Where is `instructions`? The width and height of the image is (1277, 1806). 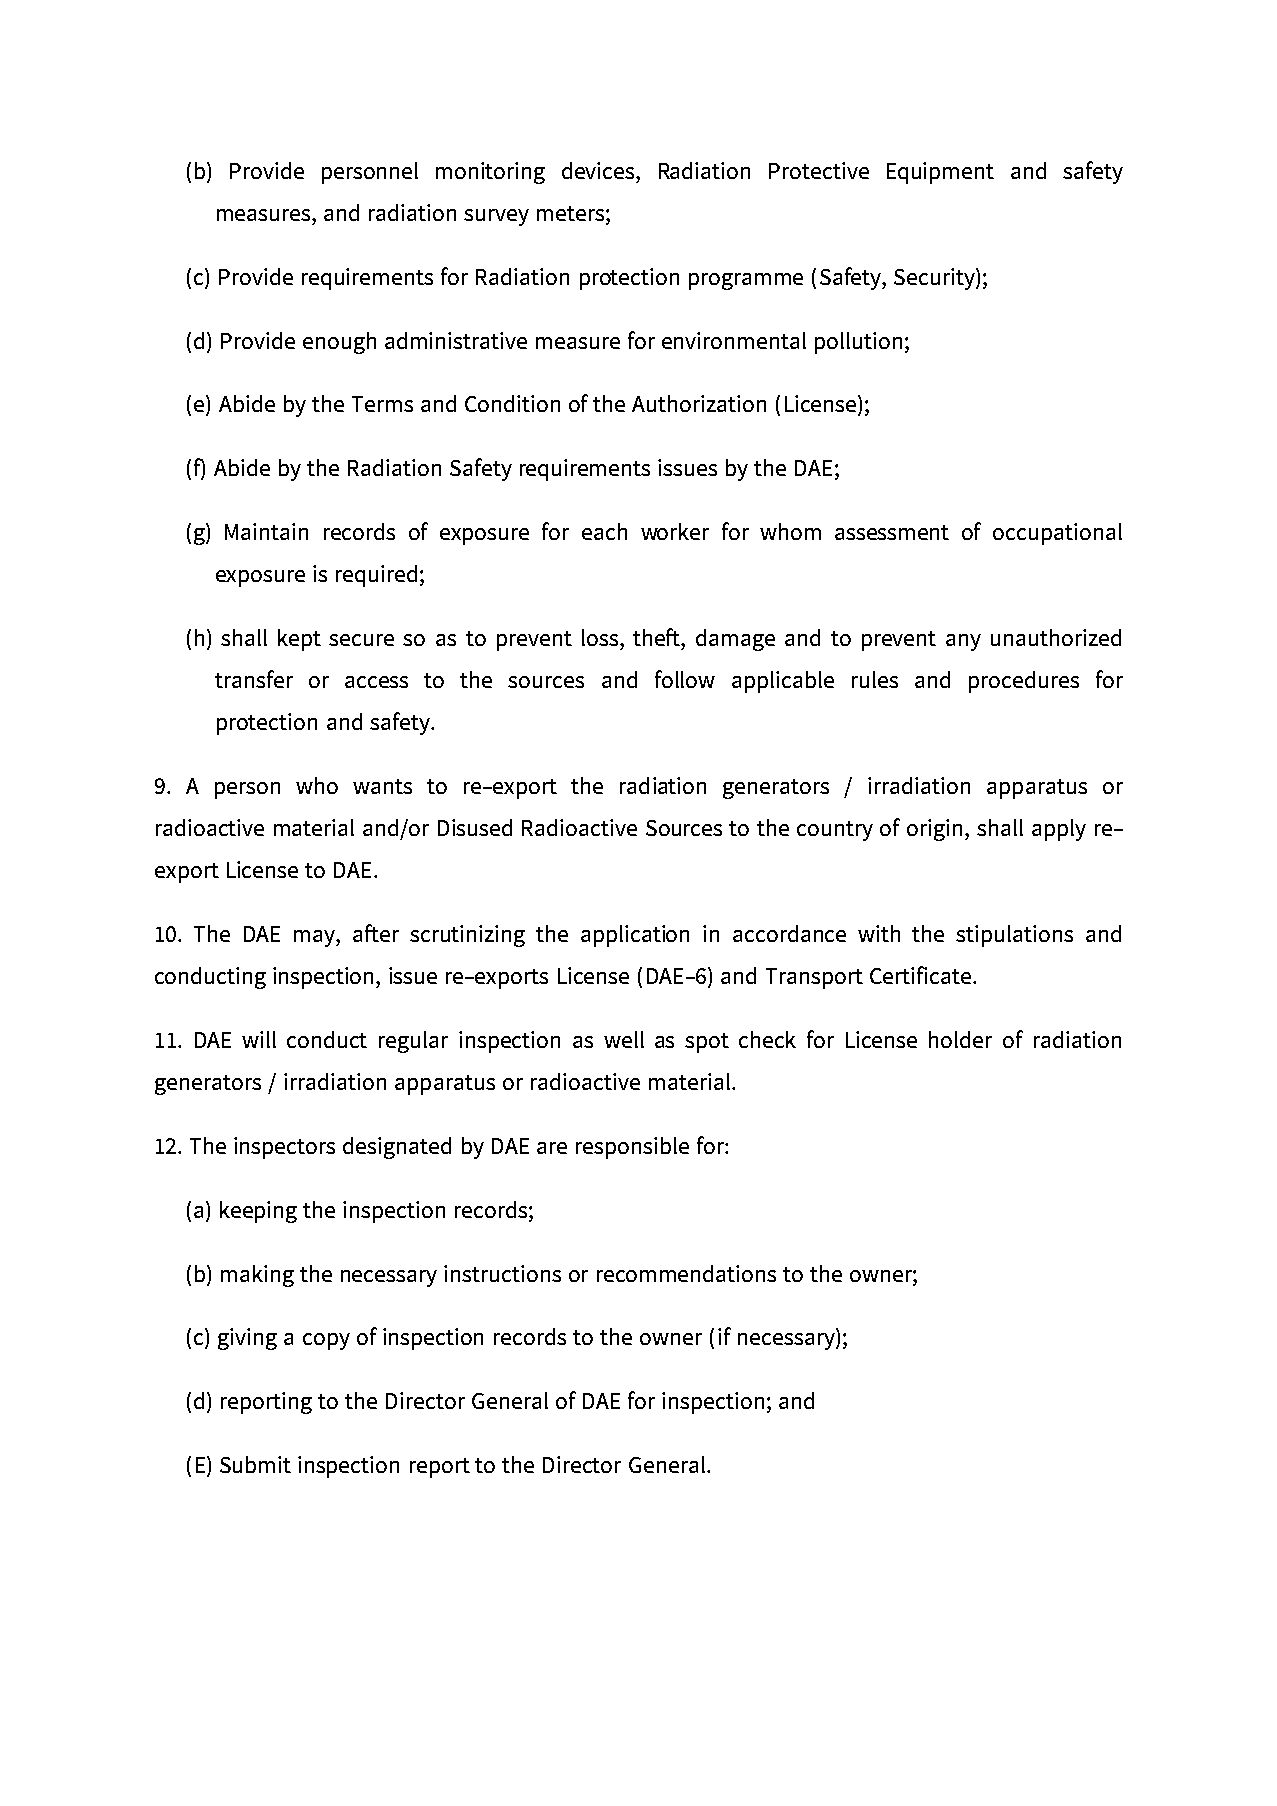
instructions is located at coordinates (502, 1273).
